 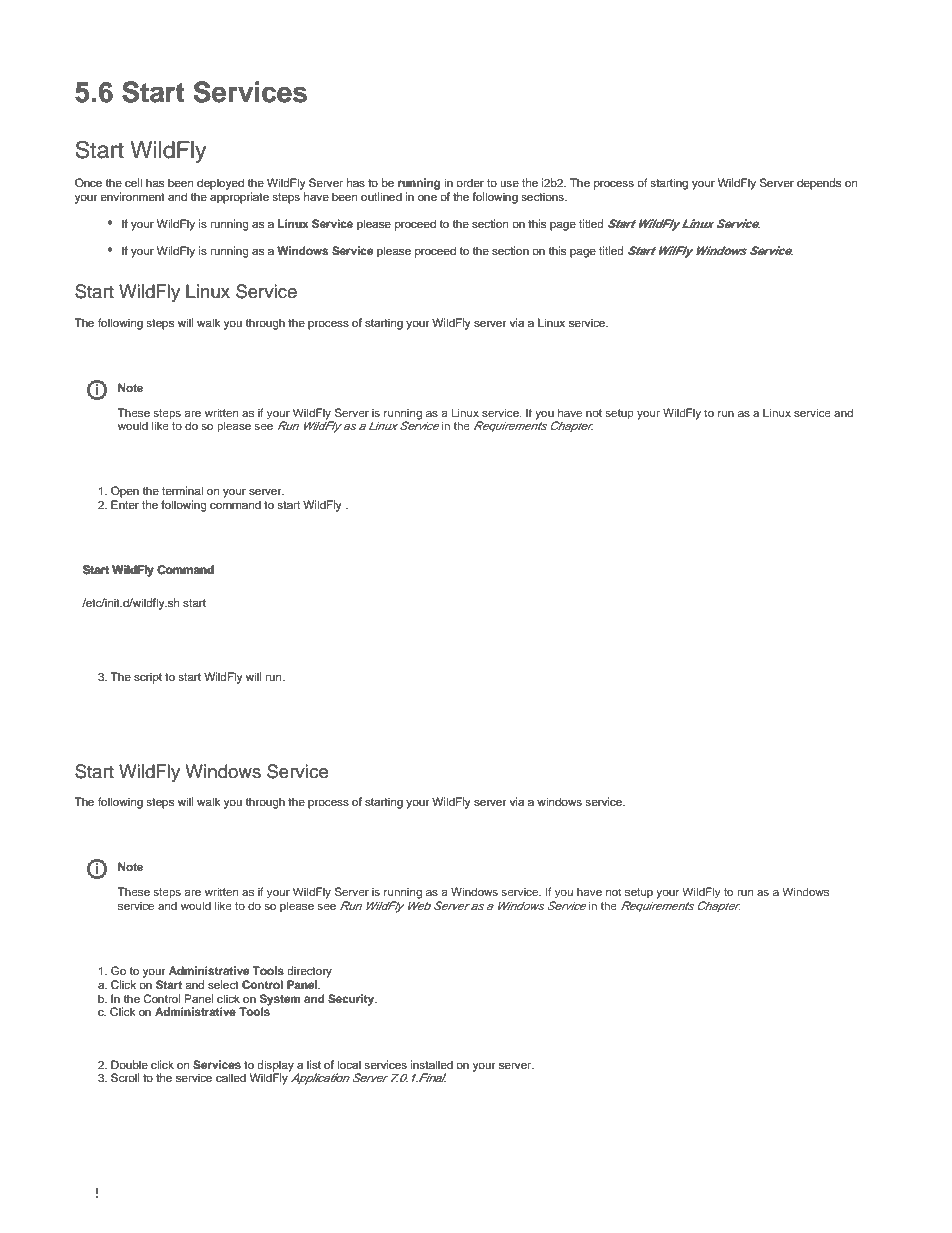 I want to click on one, so click(x=427, y=197).
